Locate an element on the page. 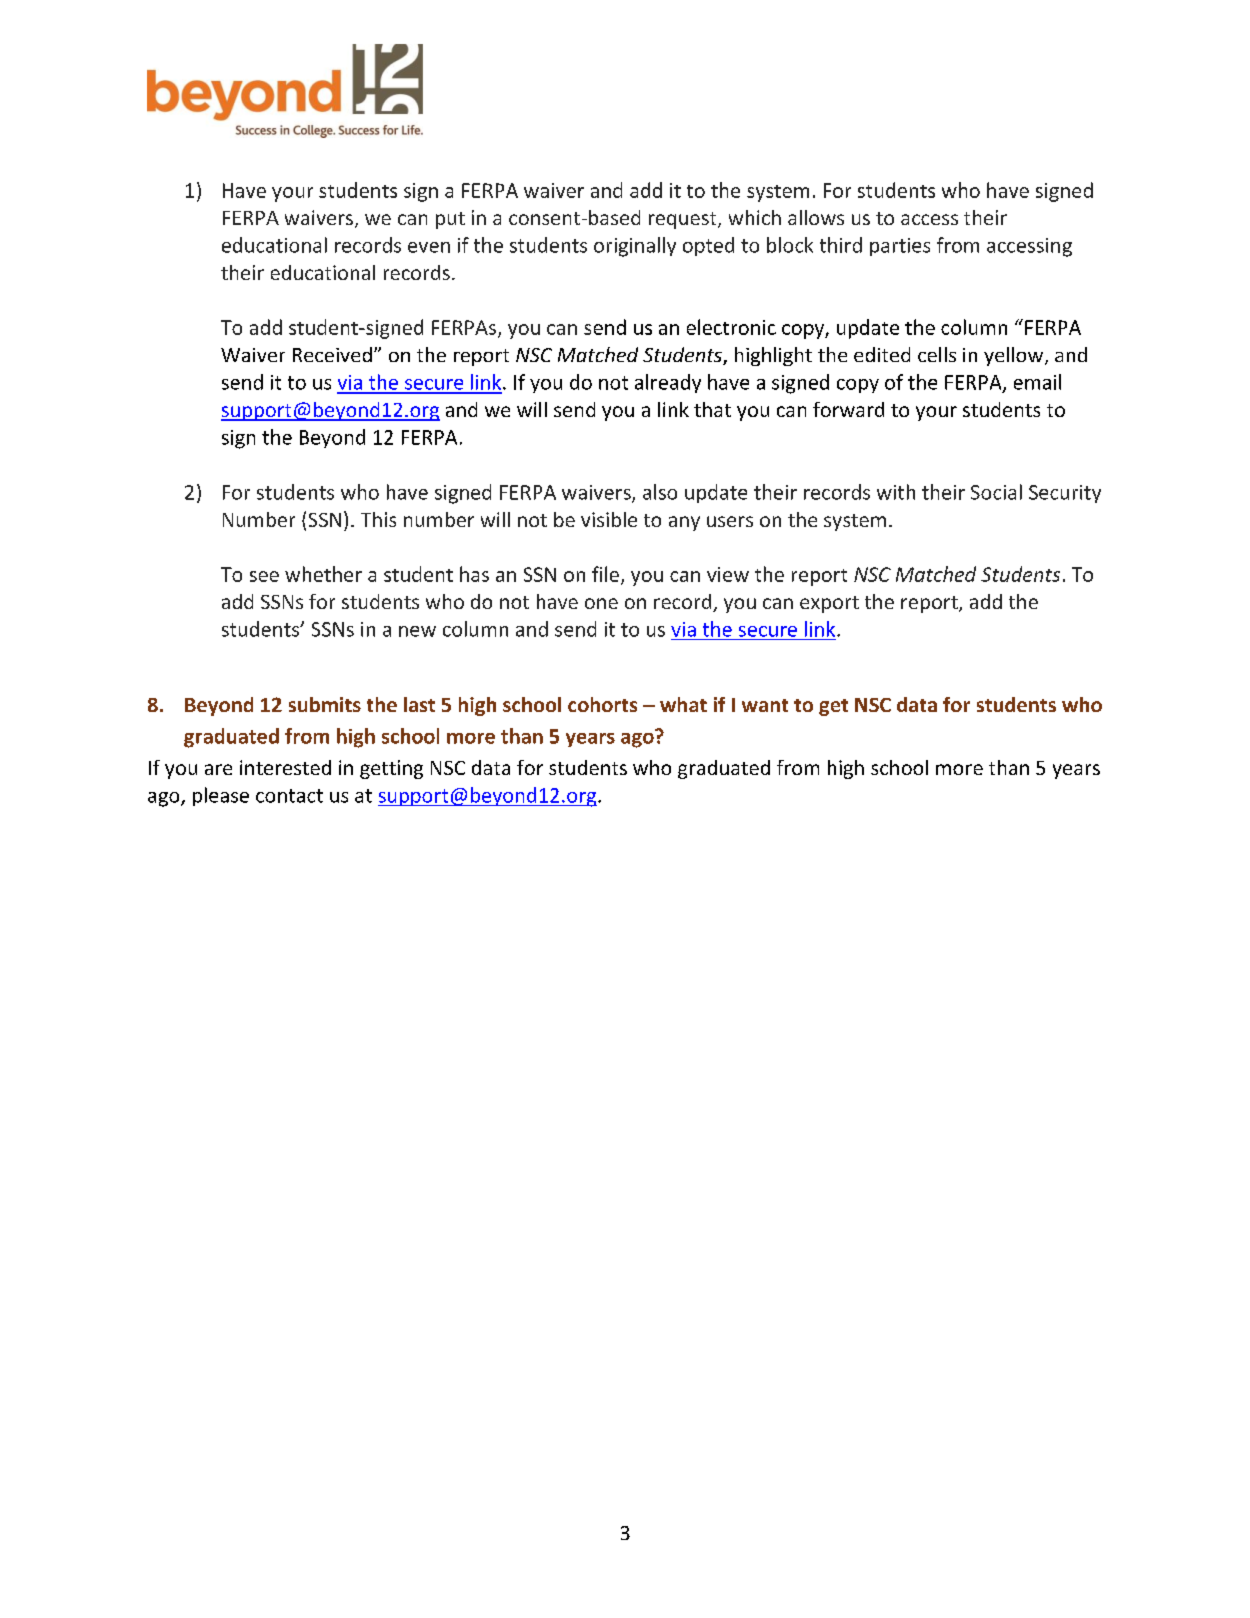  originally is located at coordinates (635, 247).
